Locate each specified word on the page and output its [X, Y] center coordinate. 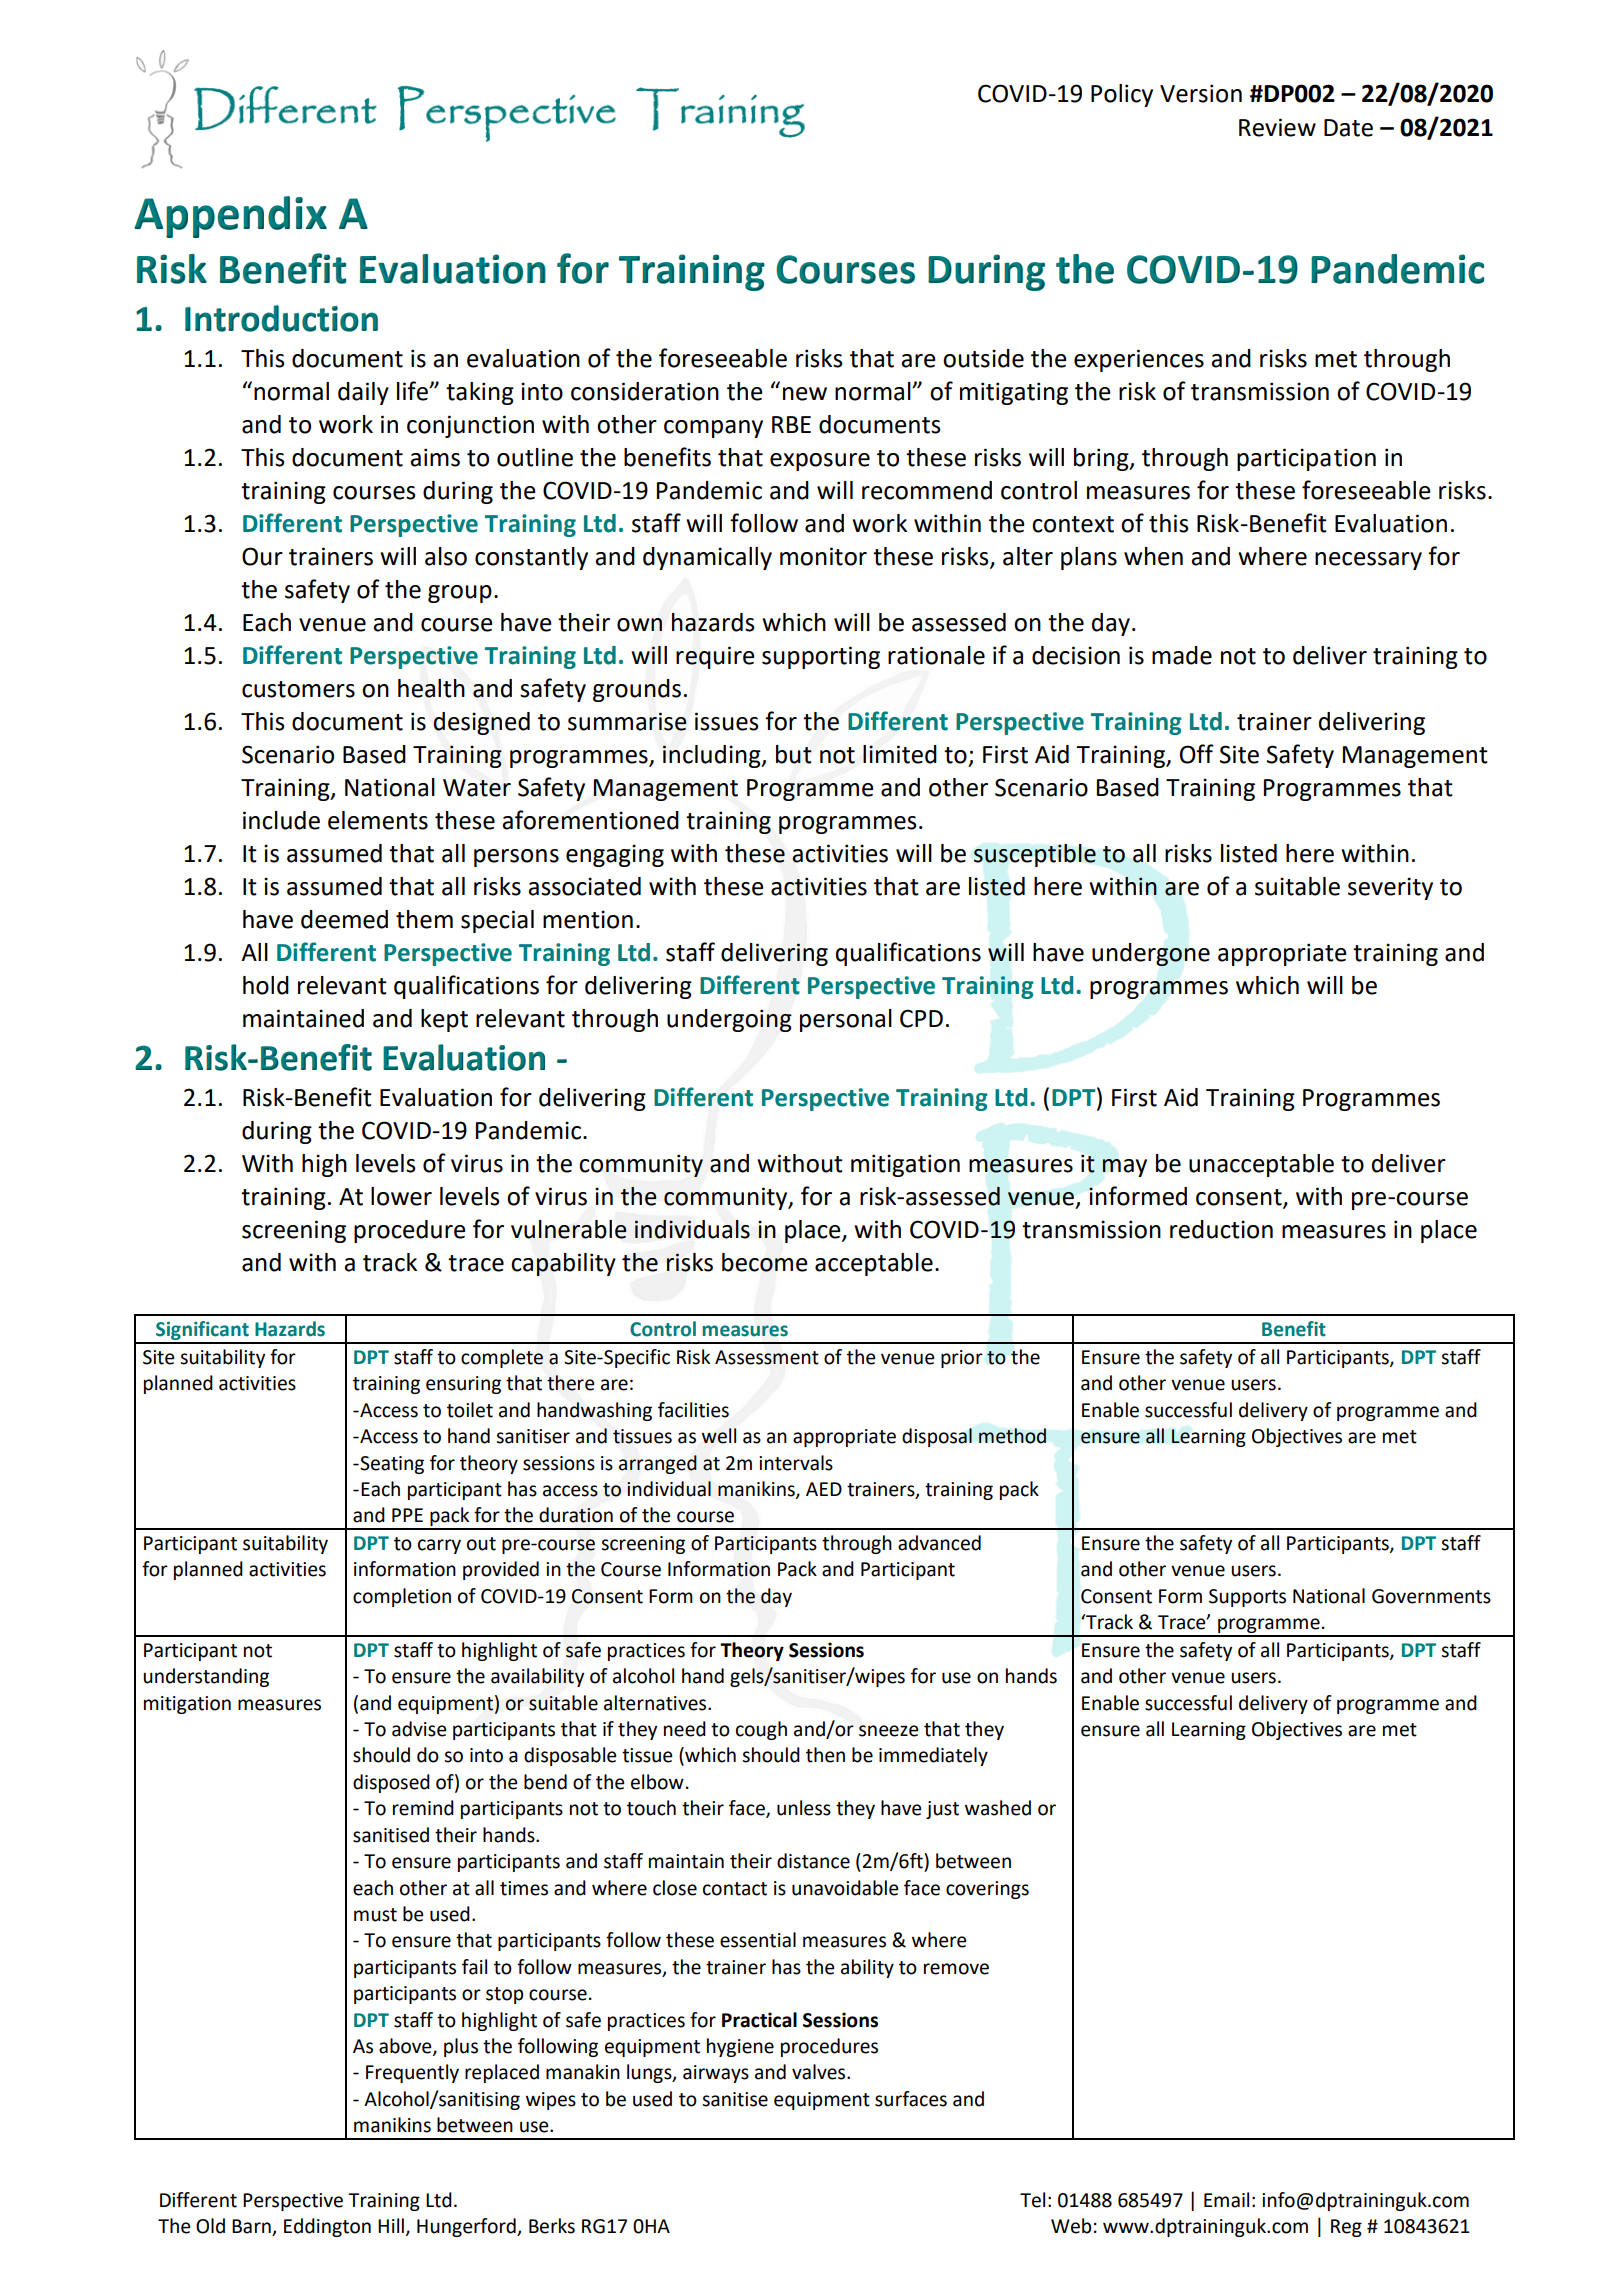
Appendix [230, 217]
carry [439, 1546]
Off [1197, 754]
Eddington [327, 2227]
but [794, 754]
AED [824, 1489]
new [805, 394]
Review [1277, 127]
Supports [1247, 1598]
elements [378, 820]
